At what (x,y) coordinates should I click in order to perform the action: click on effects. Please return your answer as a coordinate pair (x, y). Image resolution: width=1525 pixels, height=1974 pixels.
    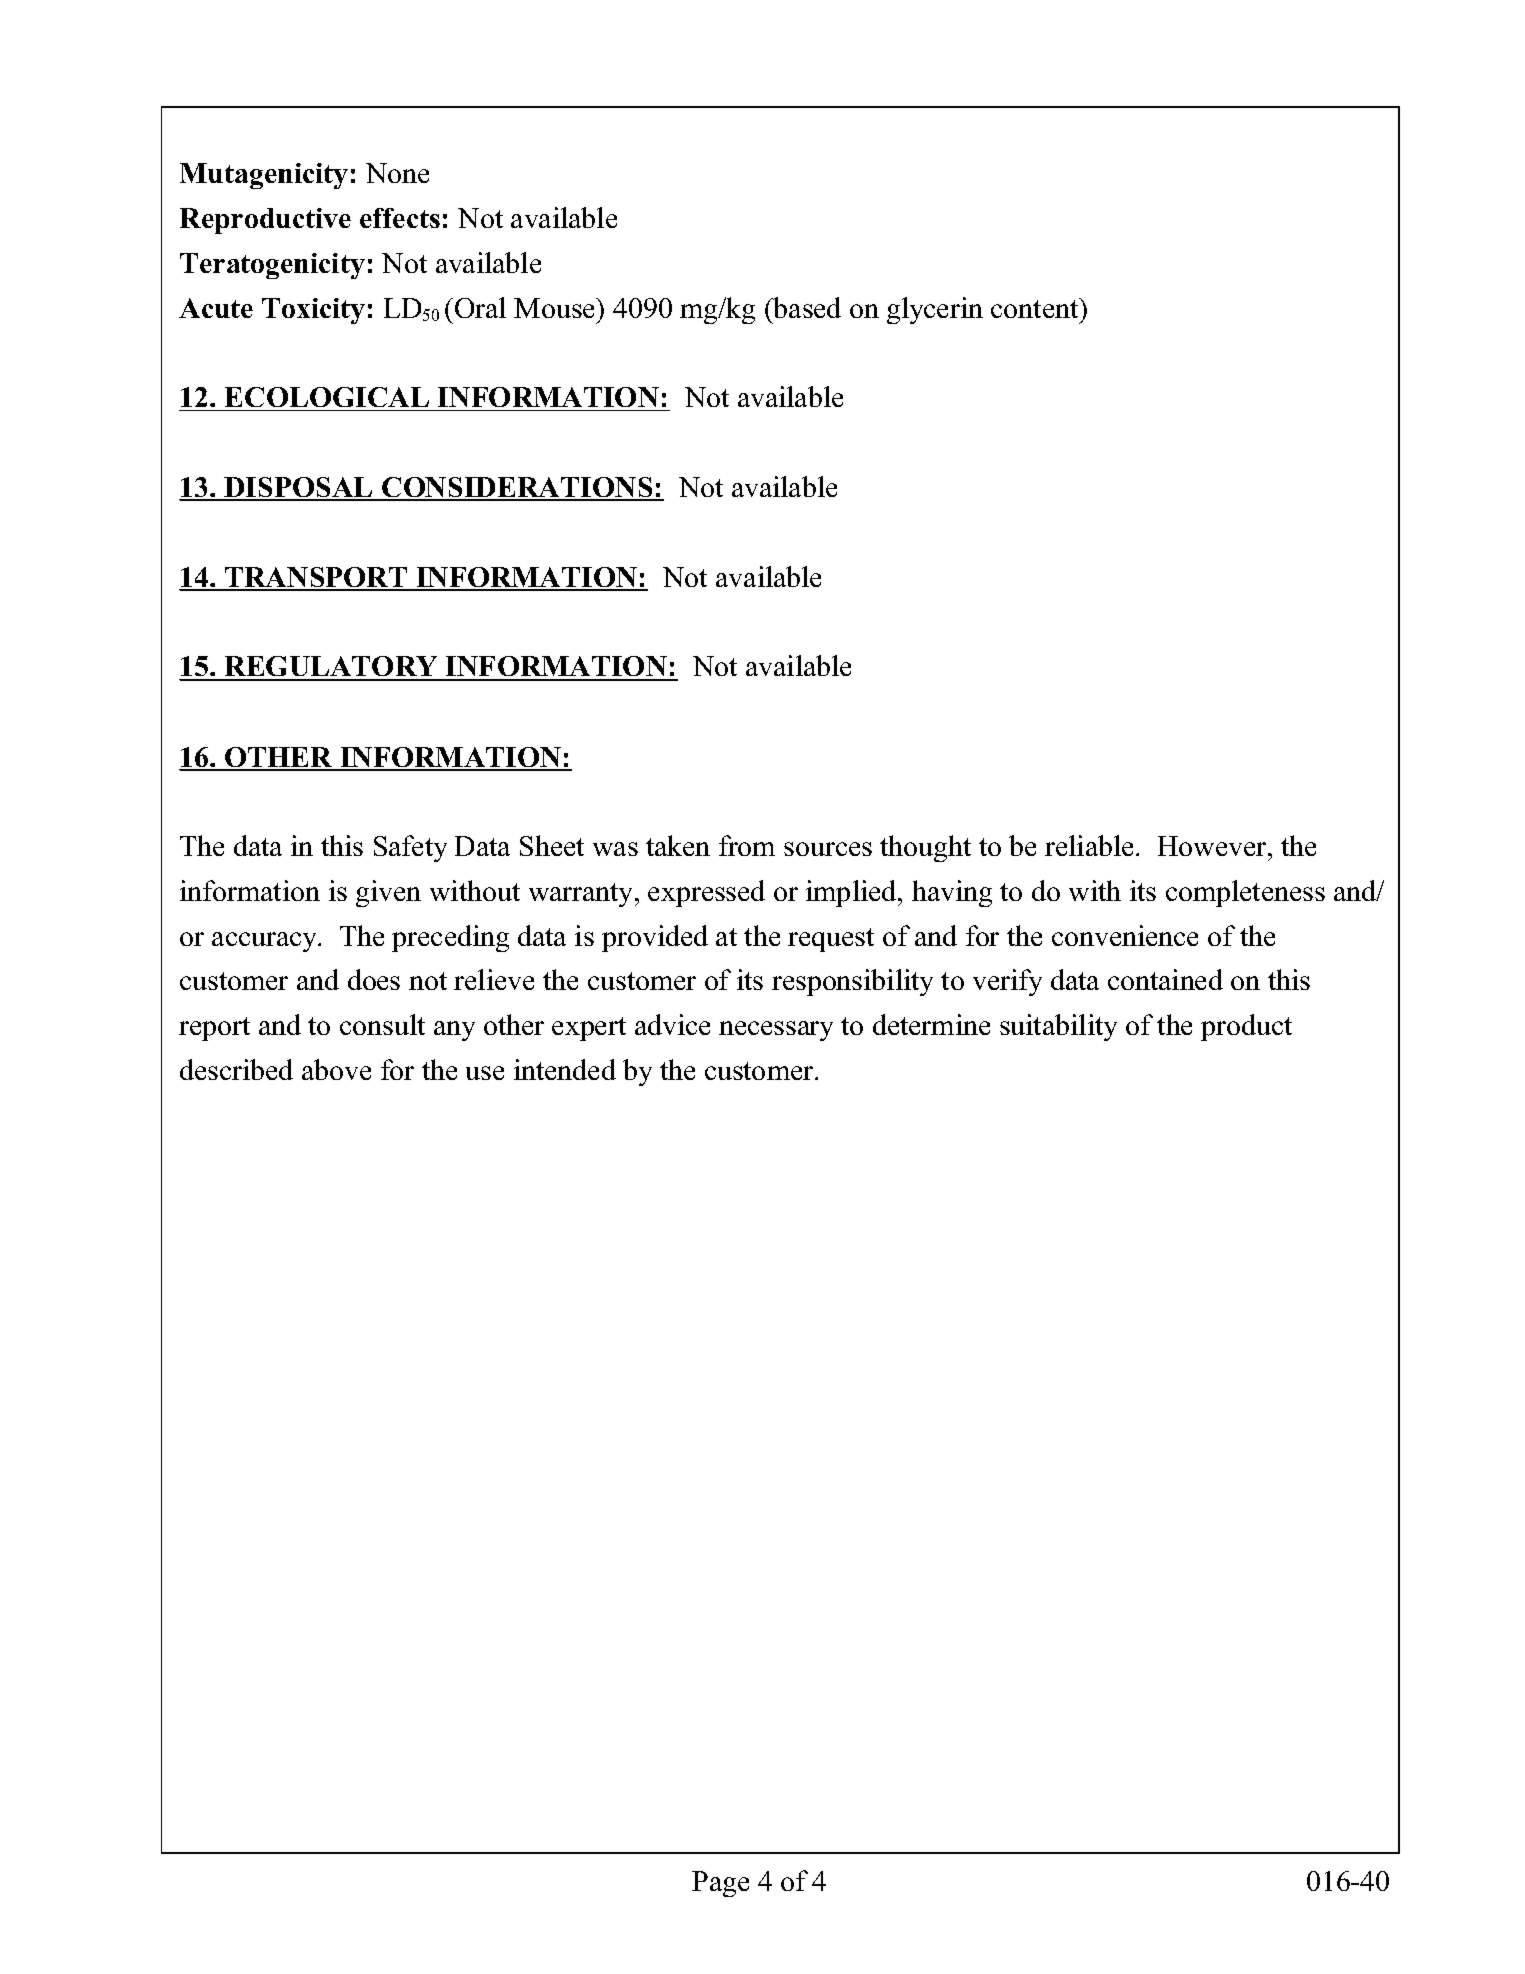
    Looking at the image, I should click on (400, 218).
